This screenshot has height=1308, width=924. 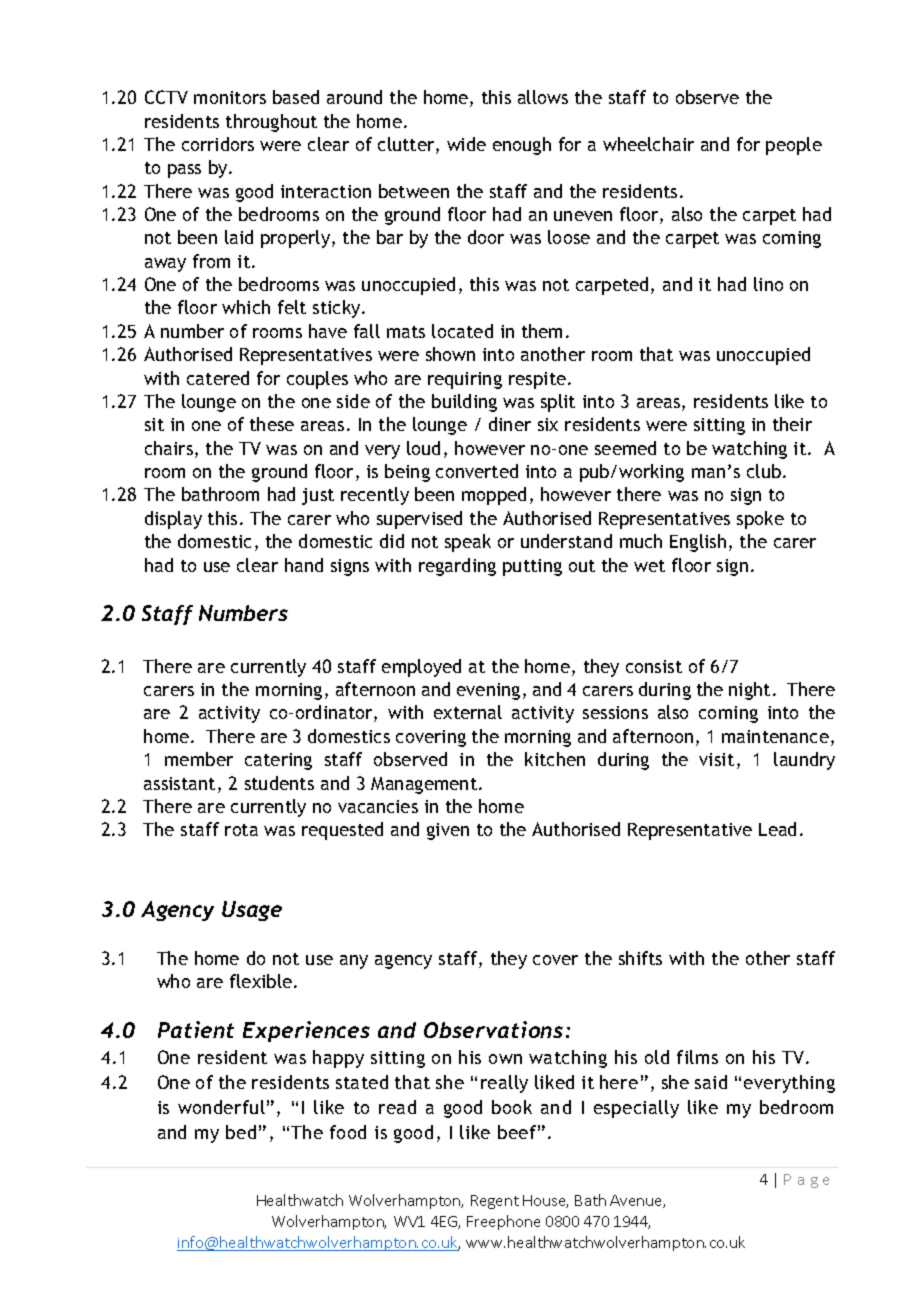 I want to click on wonderful, so click(x=221, y=1107).
